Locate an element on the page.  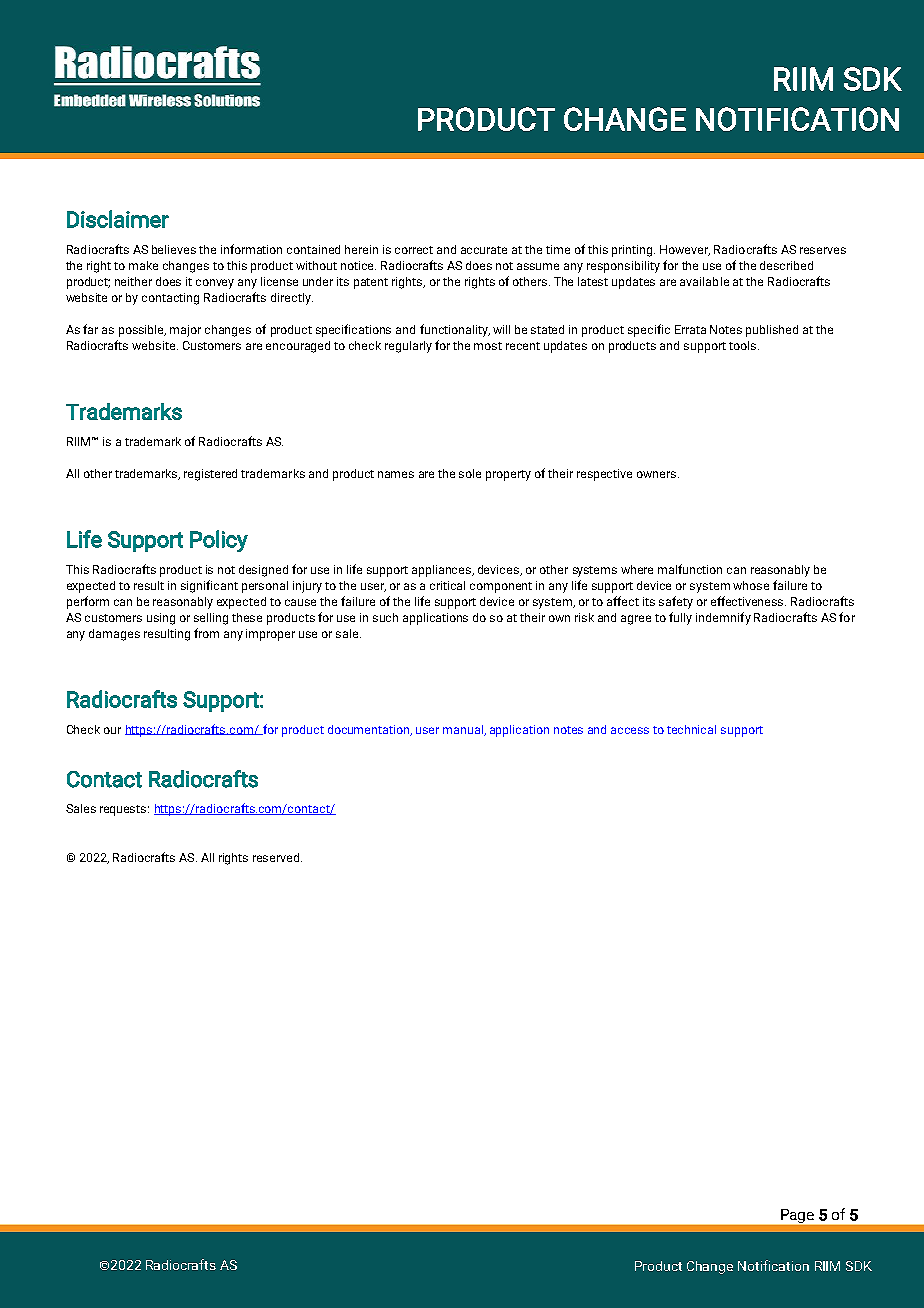
believes is located at coordinates (174, 249).
